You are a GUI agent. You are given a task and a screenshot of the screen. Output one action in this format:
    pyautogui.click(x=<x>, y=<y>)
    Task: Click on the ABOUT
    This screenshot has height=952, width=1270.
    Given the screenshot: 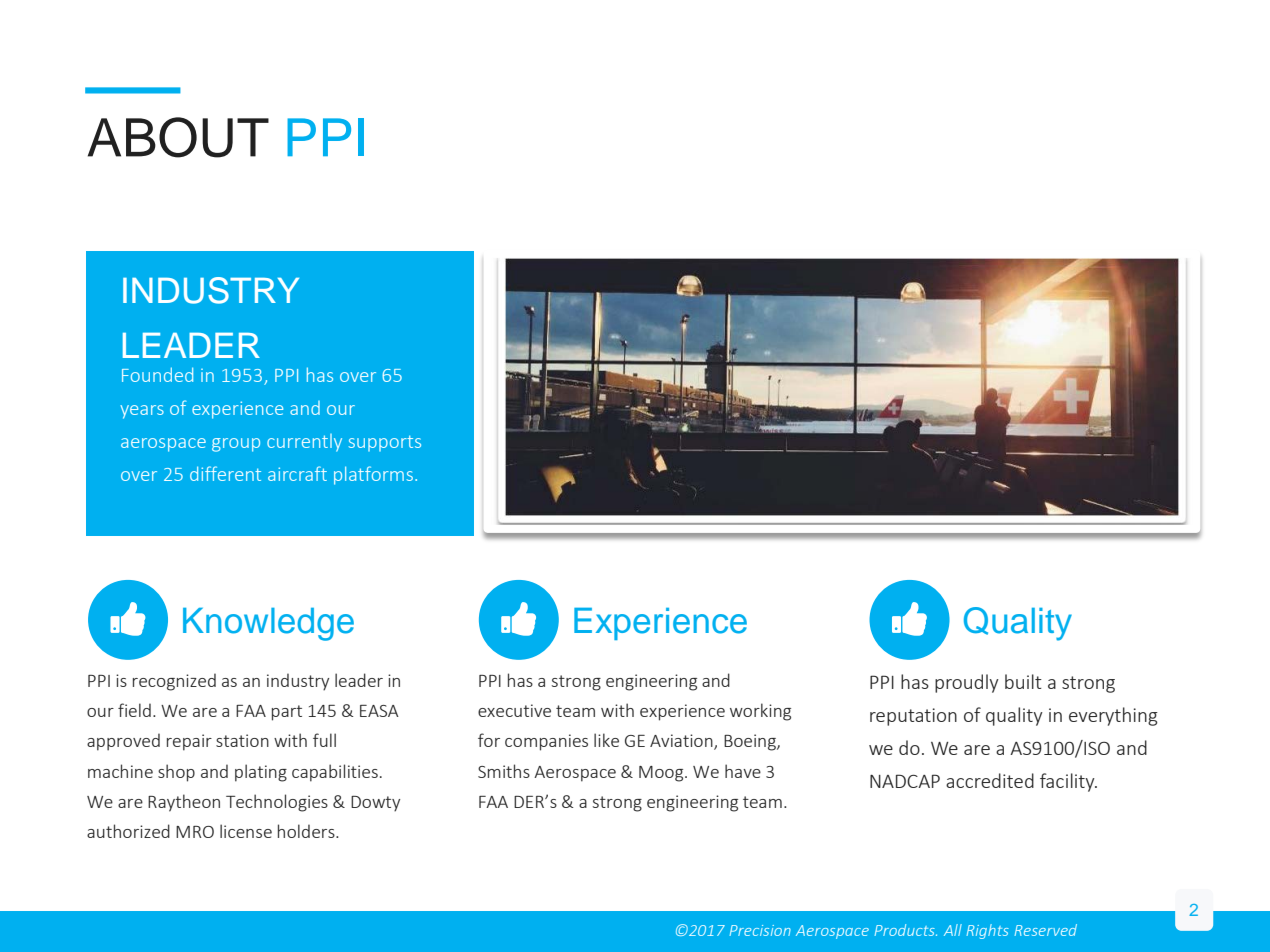 What is the action you would take?
    pyautogui.click(x=178, y=137)
